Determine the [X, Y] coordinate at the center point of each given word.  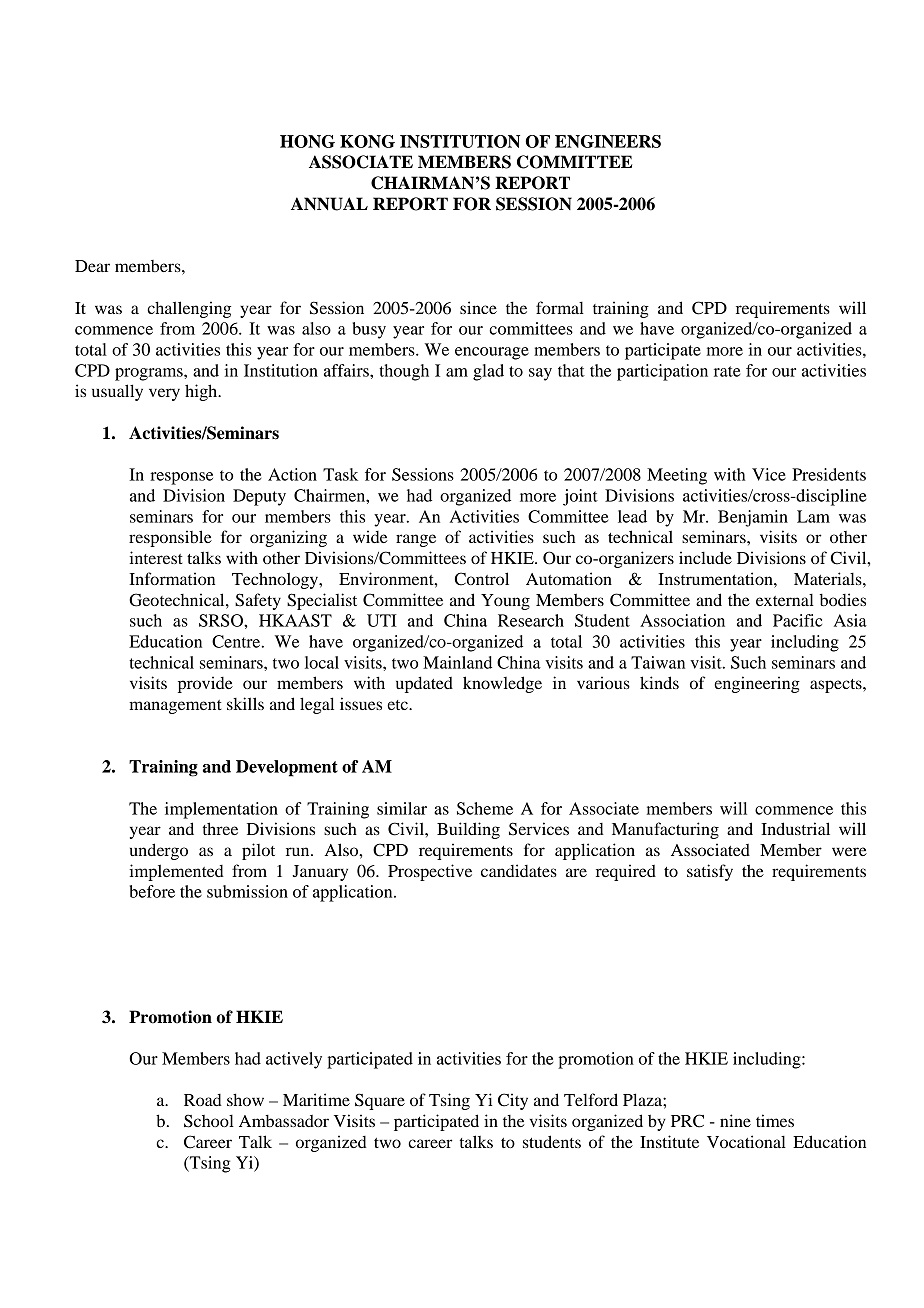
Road [203, 1100]
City [513, 1101]
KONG [367, 141]
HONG [307, 141]
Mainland [457, 662]
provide [205, 684]
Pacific [797, 620]
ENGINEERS [608, 141]
